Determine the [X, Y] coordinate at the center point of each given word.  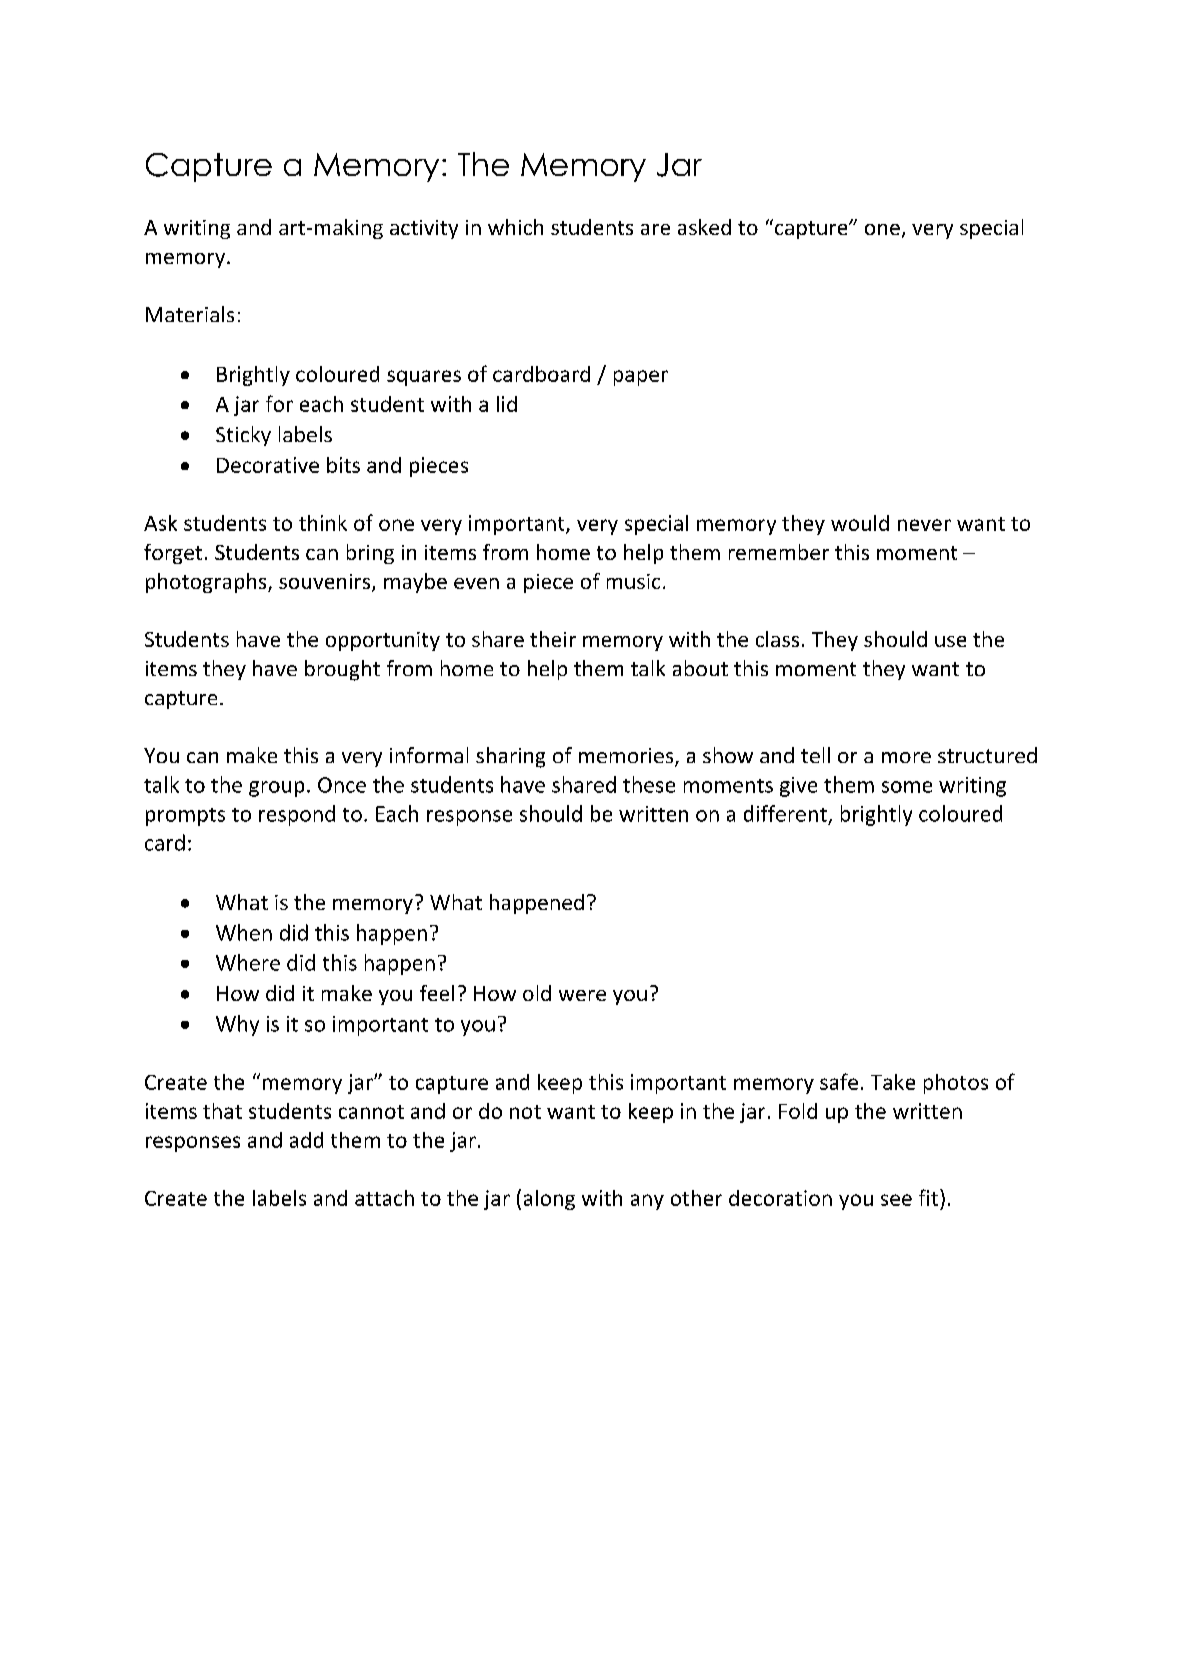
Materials [190, 314]
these [649, 784]
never [924, 525]
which [515, 227]
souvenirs [326, 583]
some [907, 787]
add [306, 1140]
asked [704, 227]
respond [297, 815]
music [633, 581]
